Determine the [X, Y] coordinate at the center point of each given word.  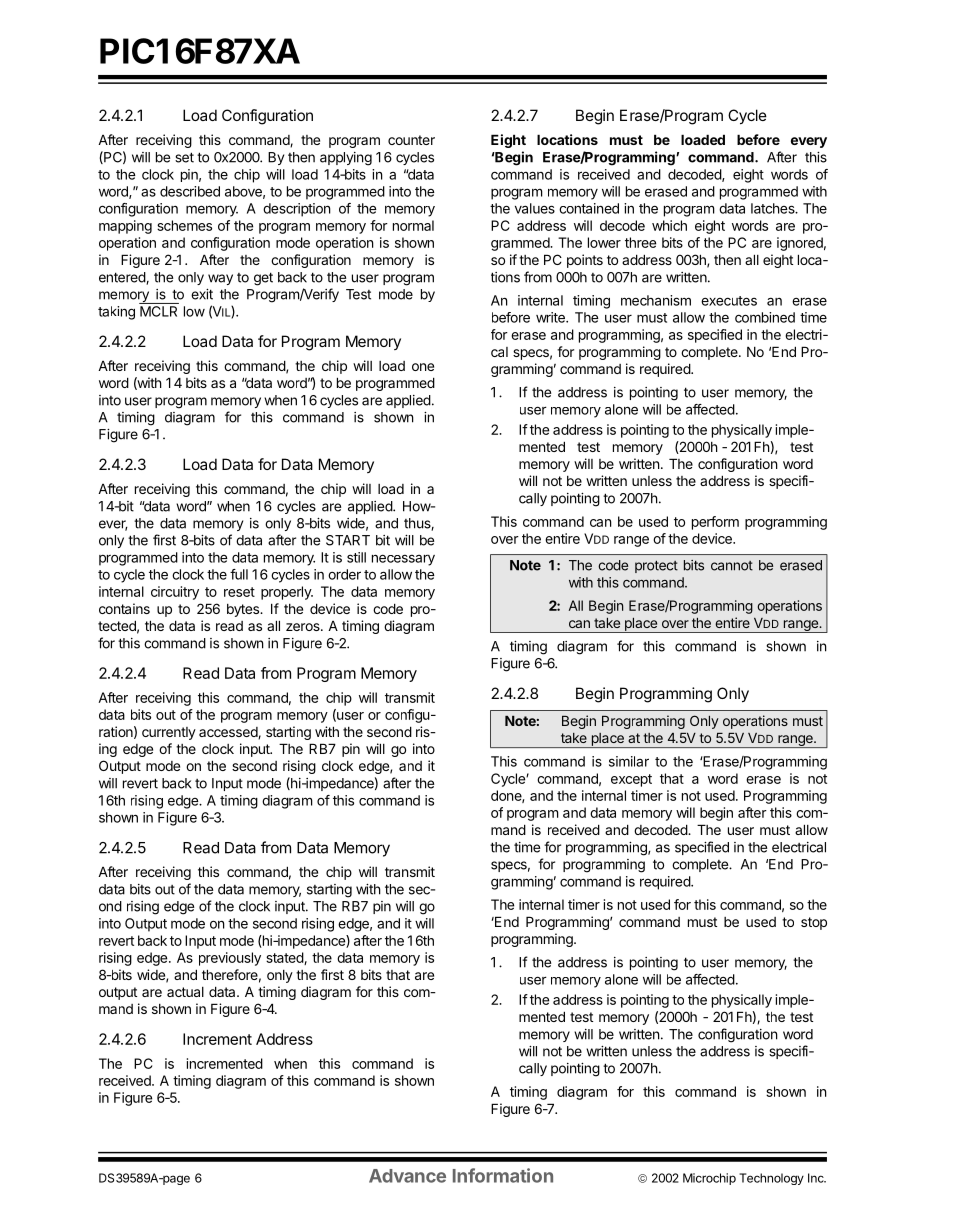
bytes [244, 610]
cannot [732, 566]
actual [185, 992]
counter [411, 140]
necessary [403, 560]
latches [774, 208]
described [190, 191]
